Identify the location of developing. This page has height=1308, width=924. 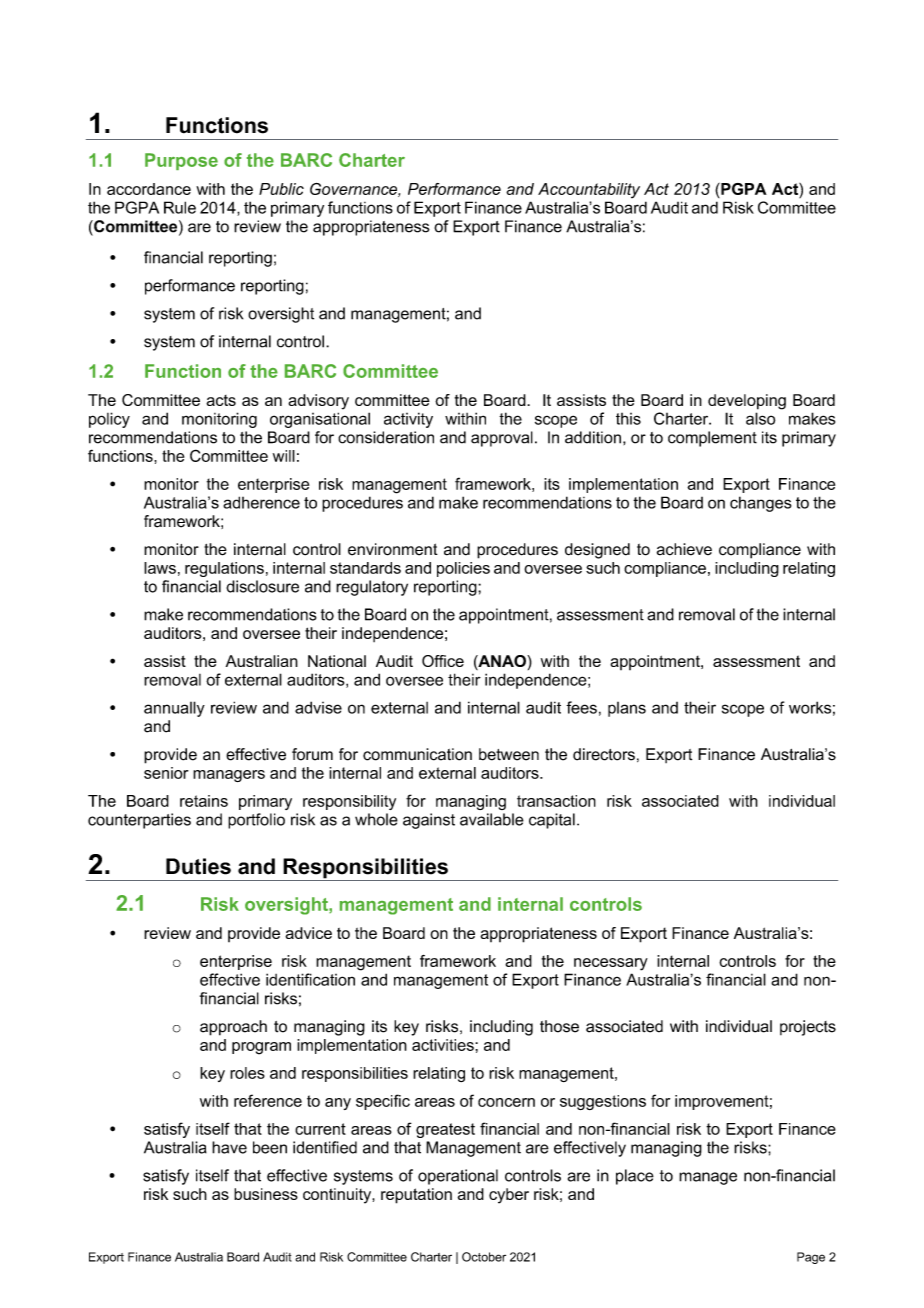
(747, 402).
